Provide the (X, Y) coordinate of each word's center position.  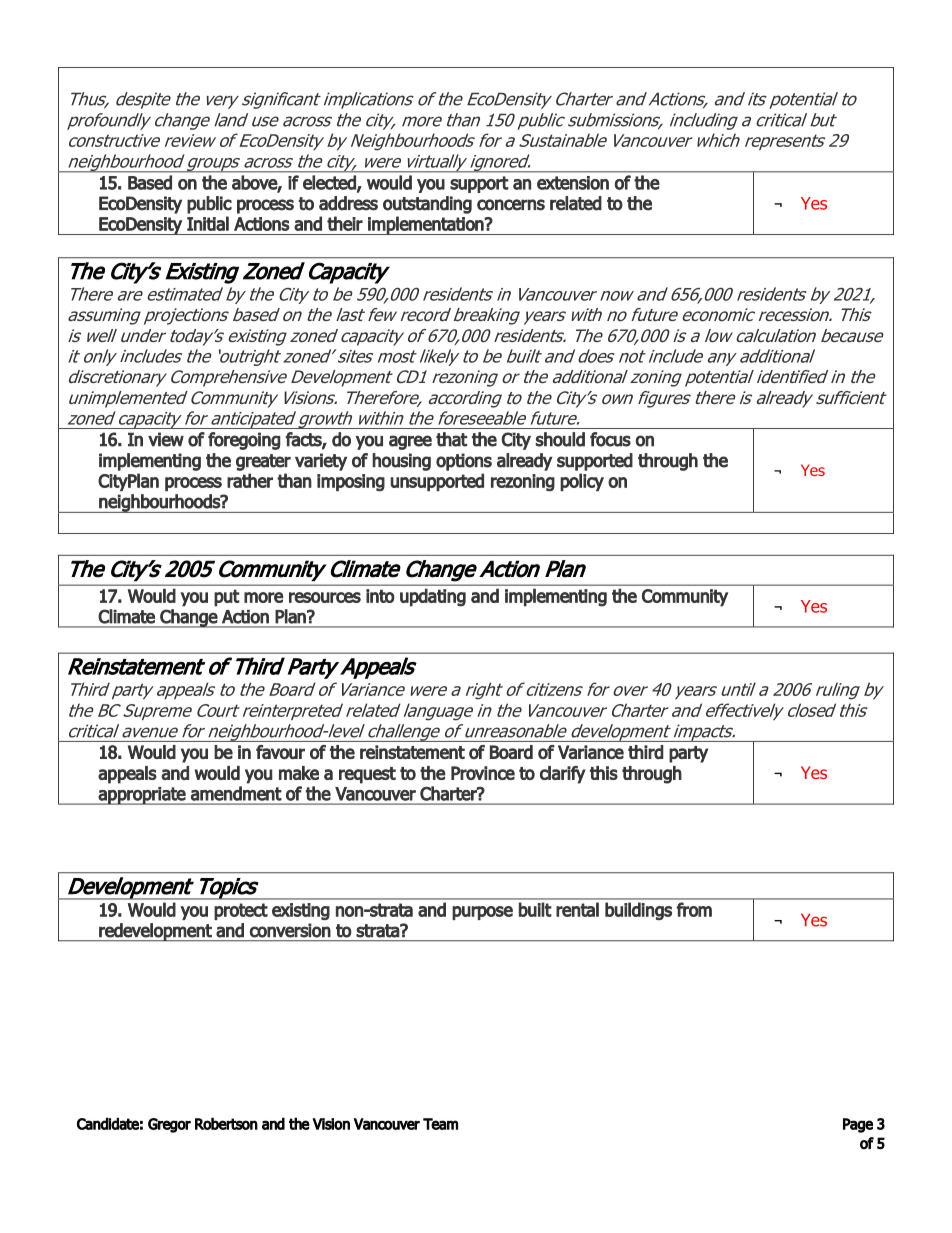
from (694, 909)
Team (440, 1124)
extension (573, 183)
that (451, 439)
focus (610, 439)
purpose (482, 913)
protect (241, 911)
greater (263, 462)
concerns (511, 205)
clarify (563, 775)
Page (858, 1125)
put (227, 598)
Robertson (226, 1123)
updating (433, 597)
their (345, 223)
